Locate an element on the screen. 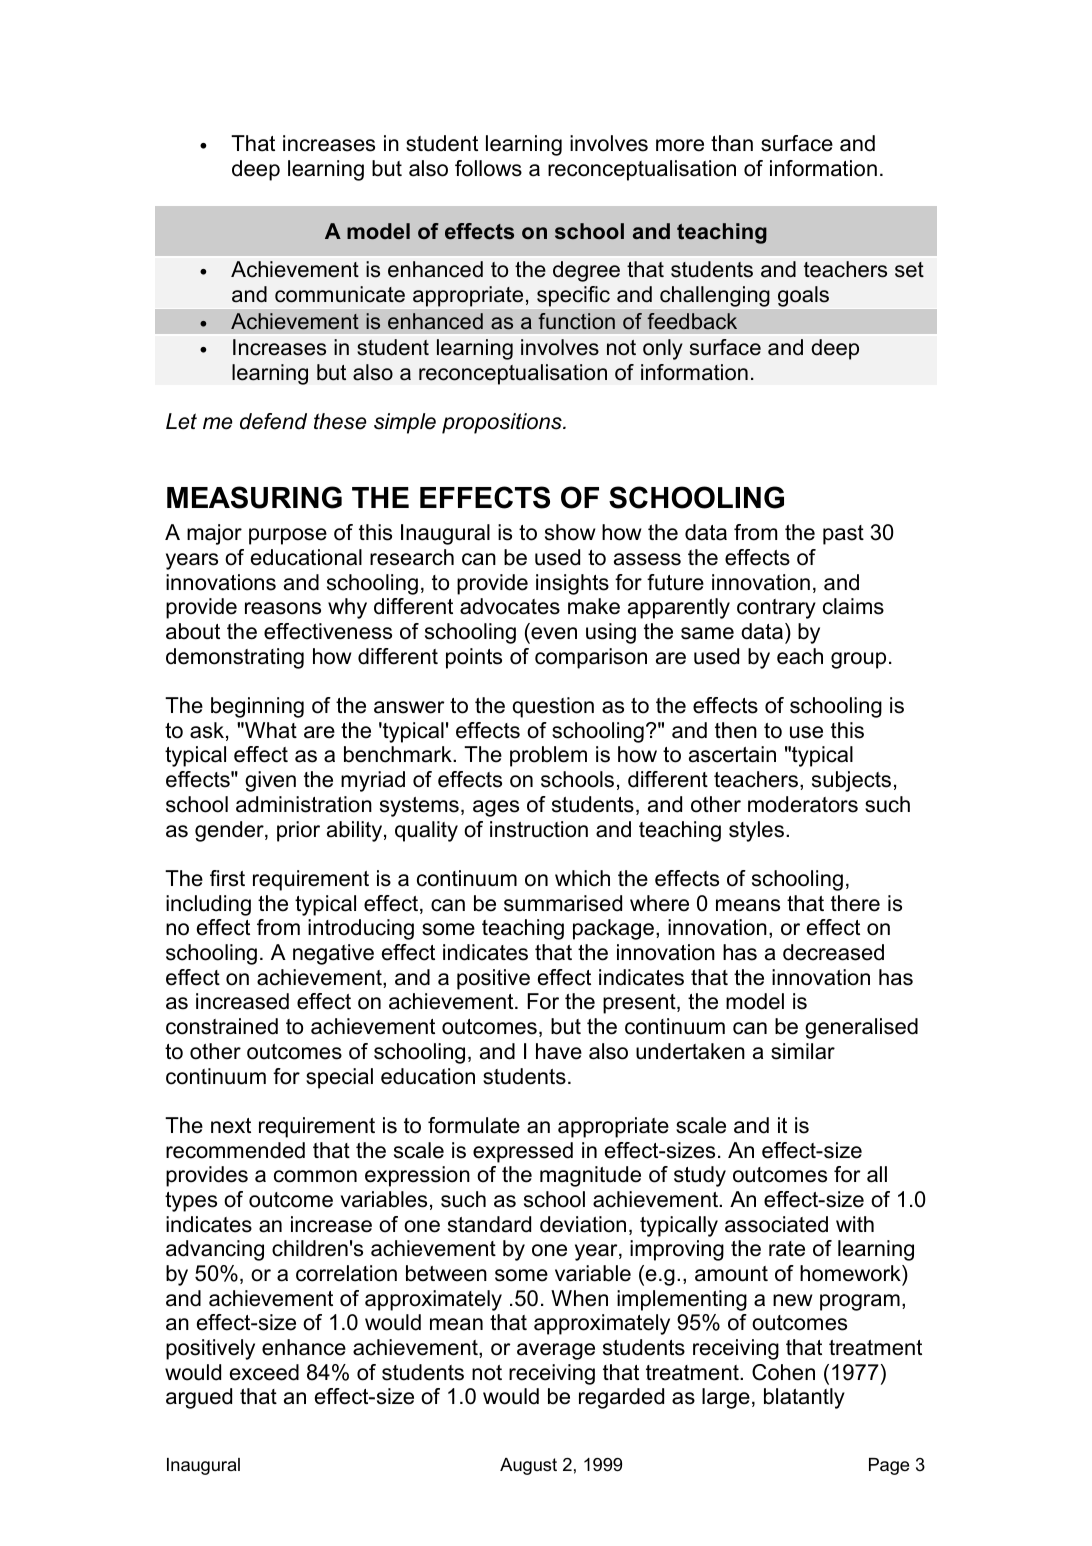 The height and width of the screenshot is (1546, 1092). than is located at coordinates (732, 143).
